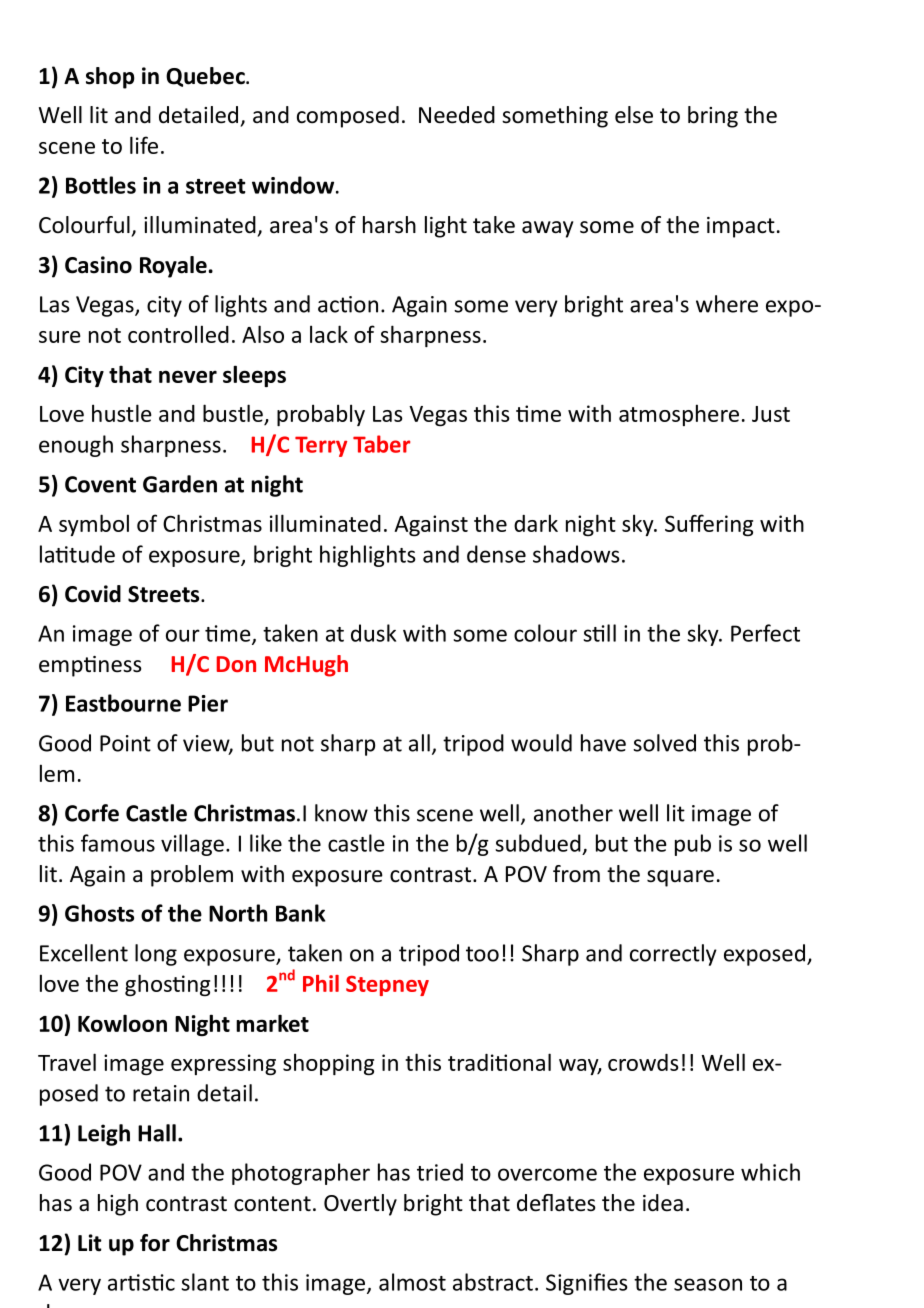  What do you see at coordinates (155, 1243) in the image?
I see `for` at bounding box center [155, 1243].
